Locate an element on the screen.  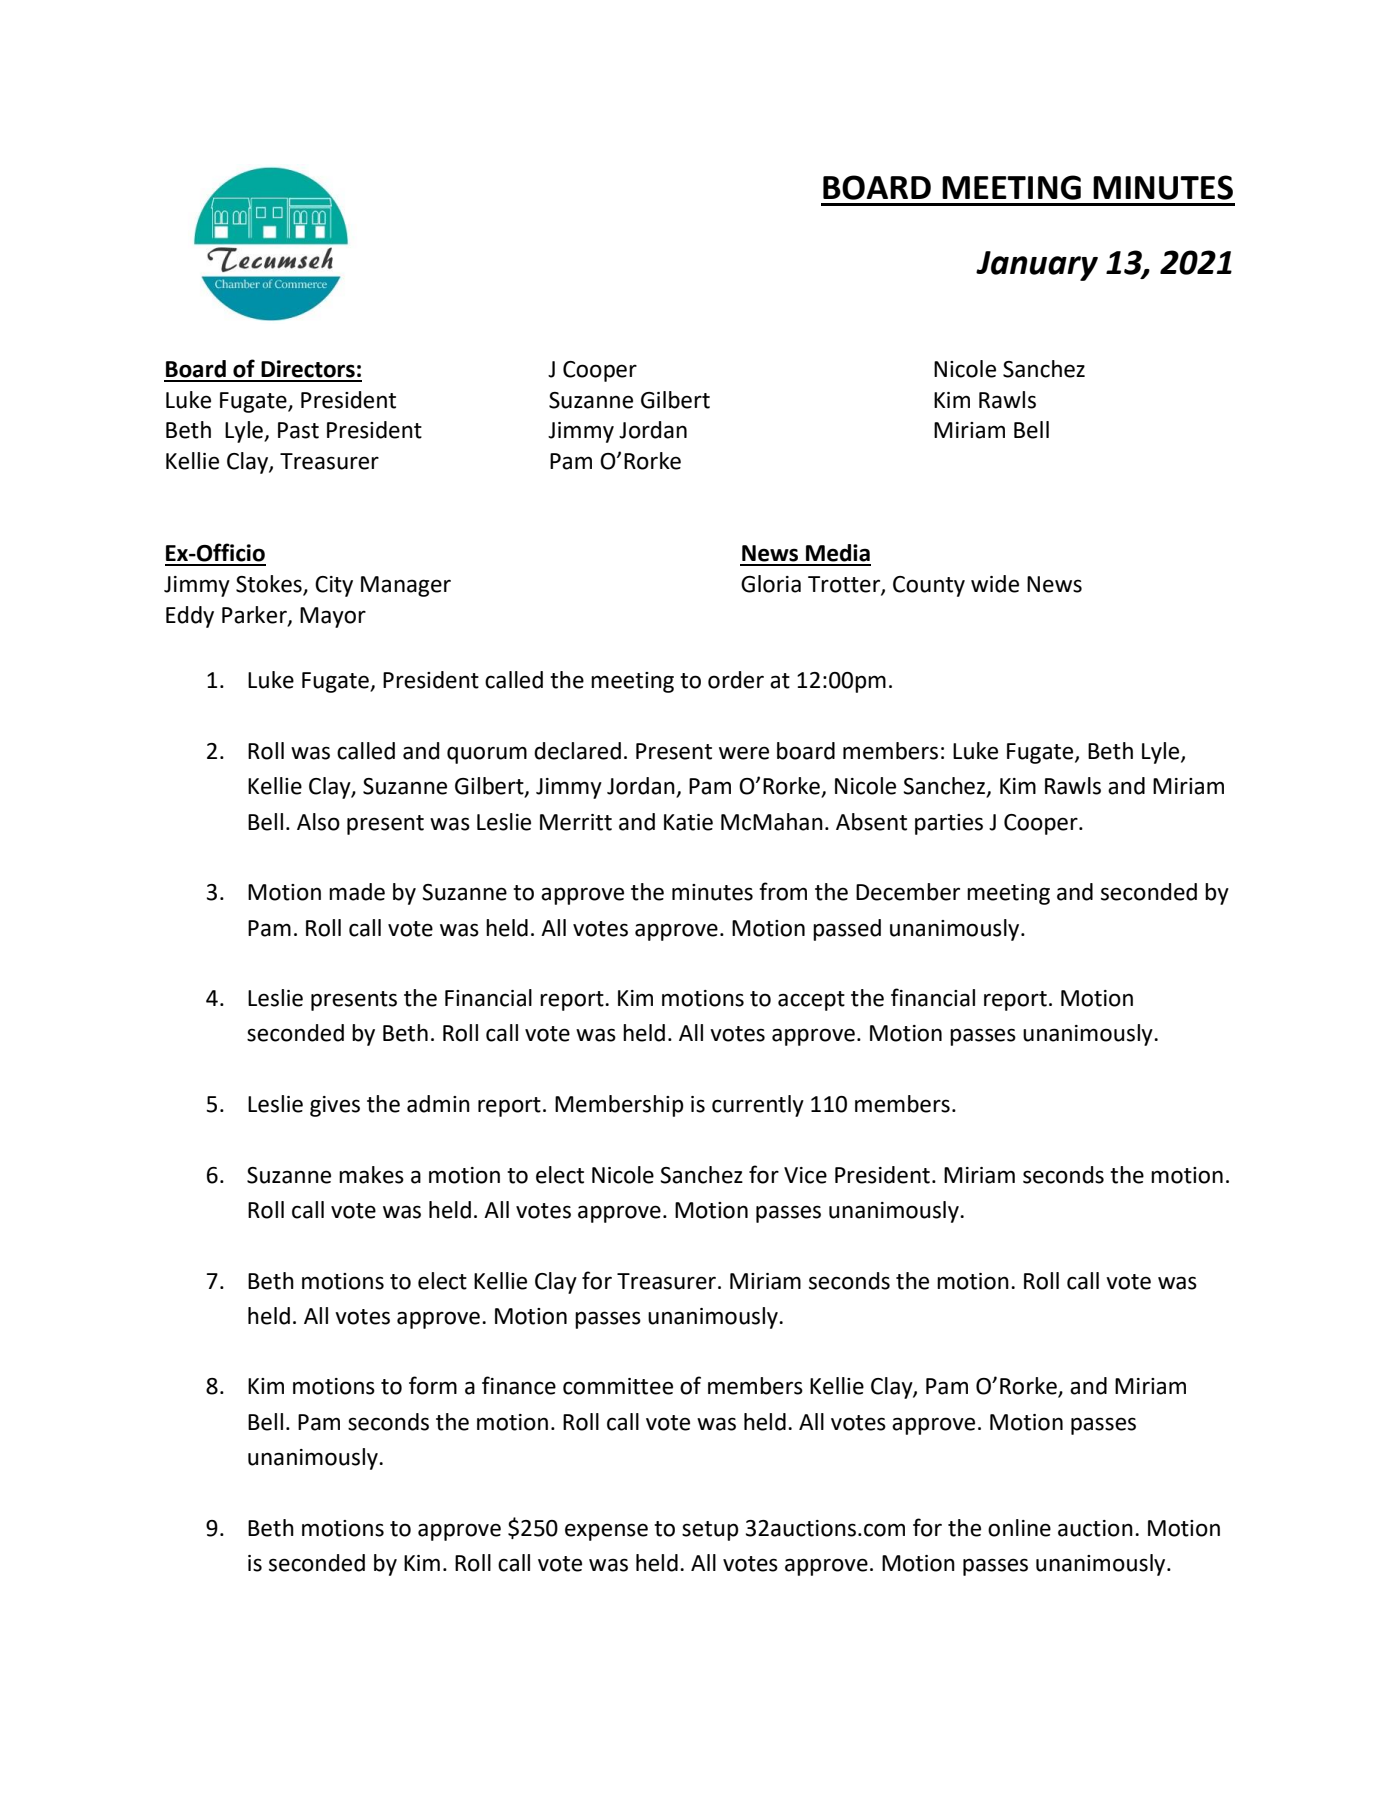
form is located at coordinates (433, 1385).
